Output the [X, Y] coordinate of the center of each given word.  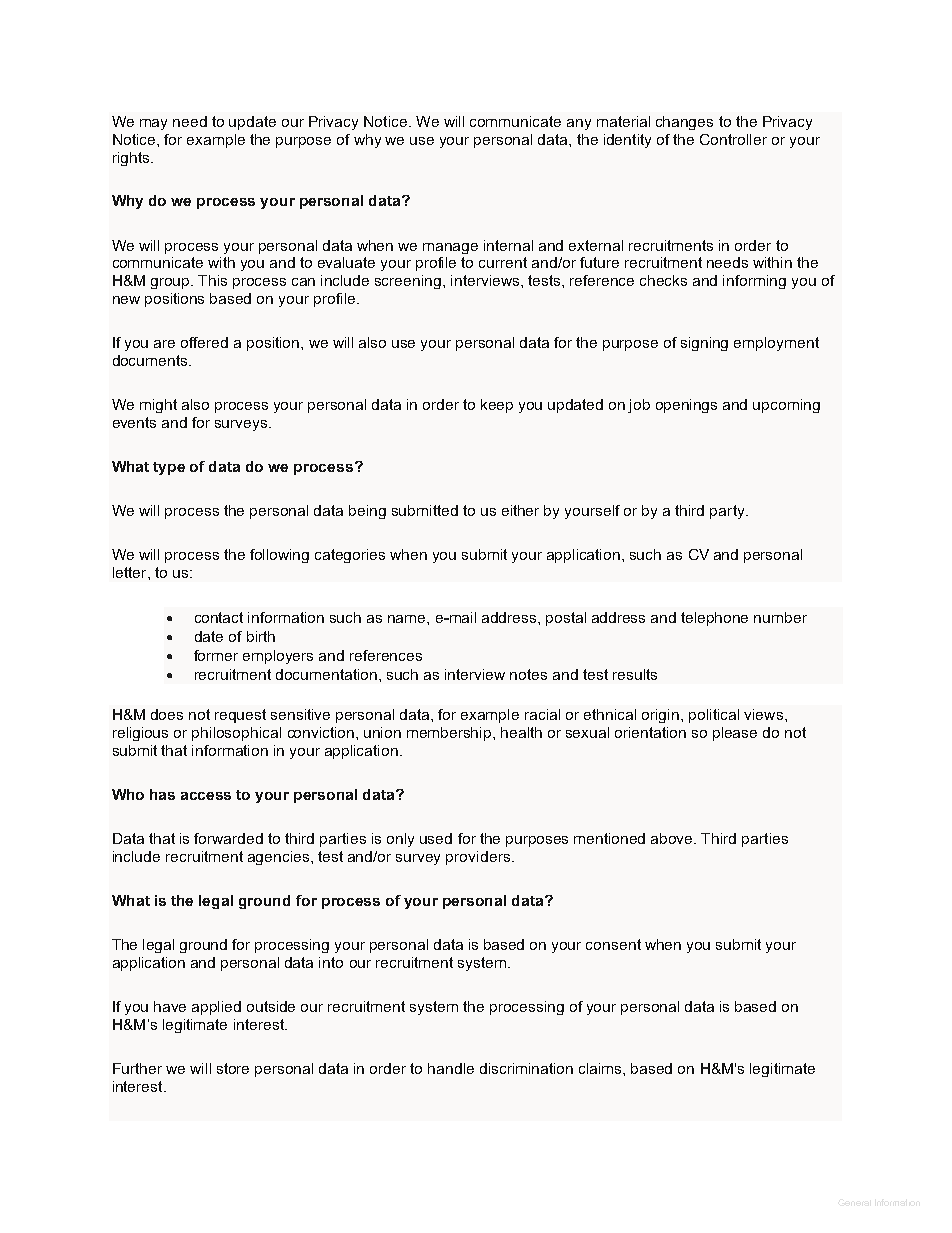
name [408, 619]
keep [497, 406]
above [673, 838]
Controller [733, 139]
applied [216, 1008]
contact [219, 617]
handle [451, 1068]
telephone [714, 619]
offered [204, 342]
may [153, 124]
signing [704, 344]
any [579, 124]
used [436, 838]
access [206, 796]
